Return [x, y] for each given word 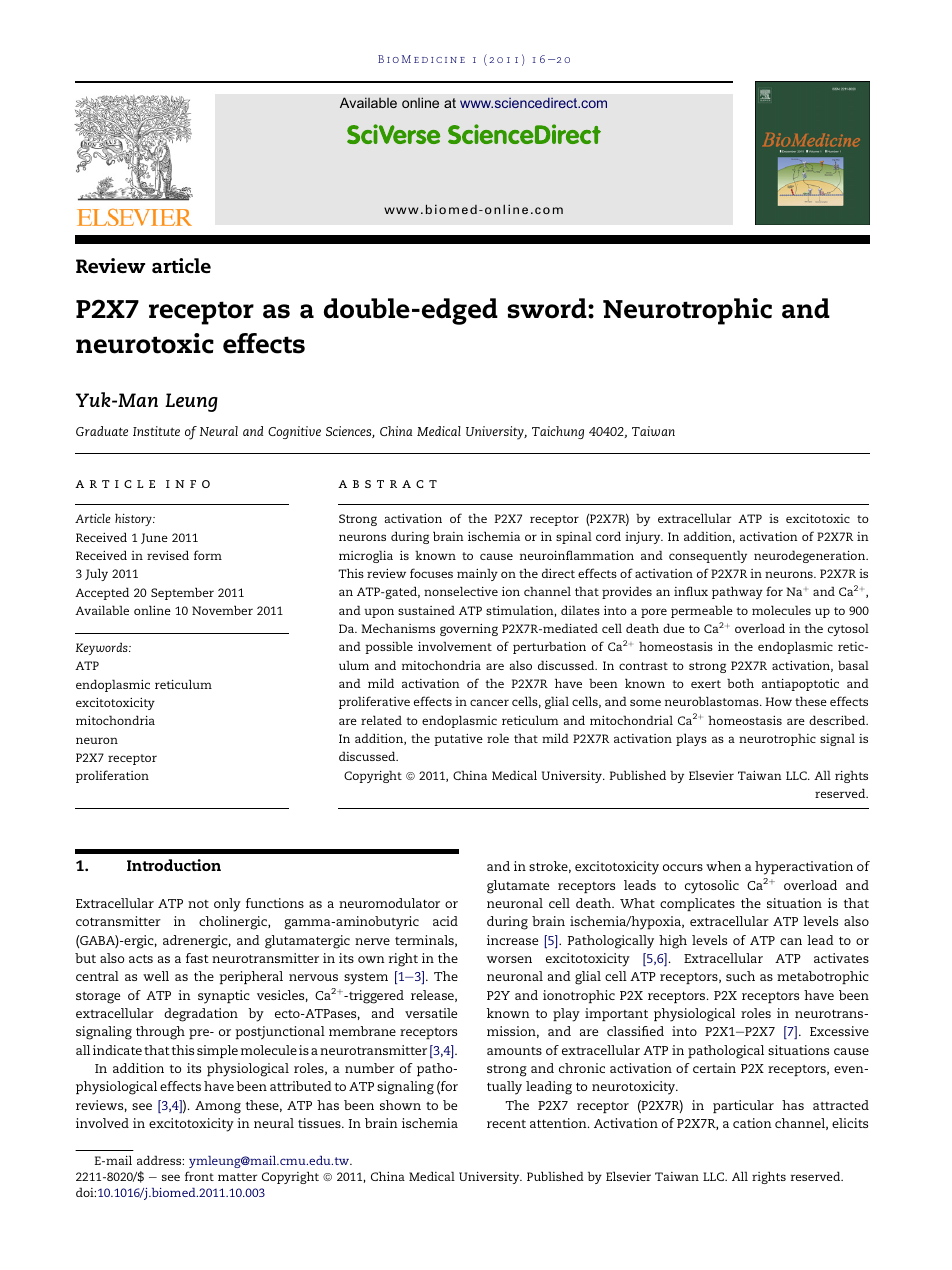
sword [548, 308]
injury [644, 538]
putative [458, 740]
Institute [156, 431]
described [838, 720]
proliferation [112, 776]
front [199, 1176]
